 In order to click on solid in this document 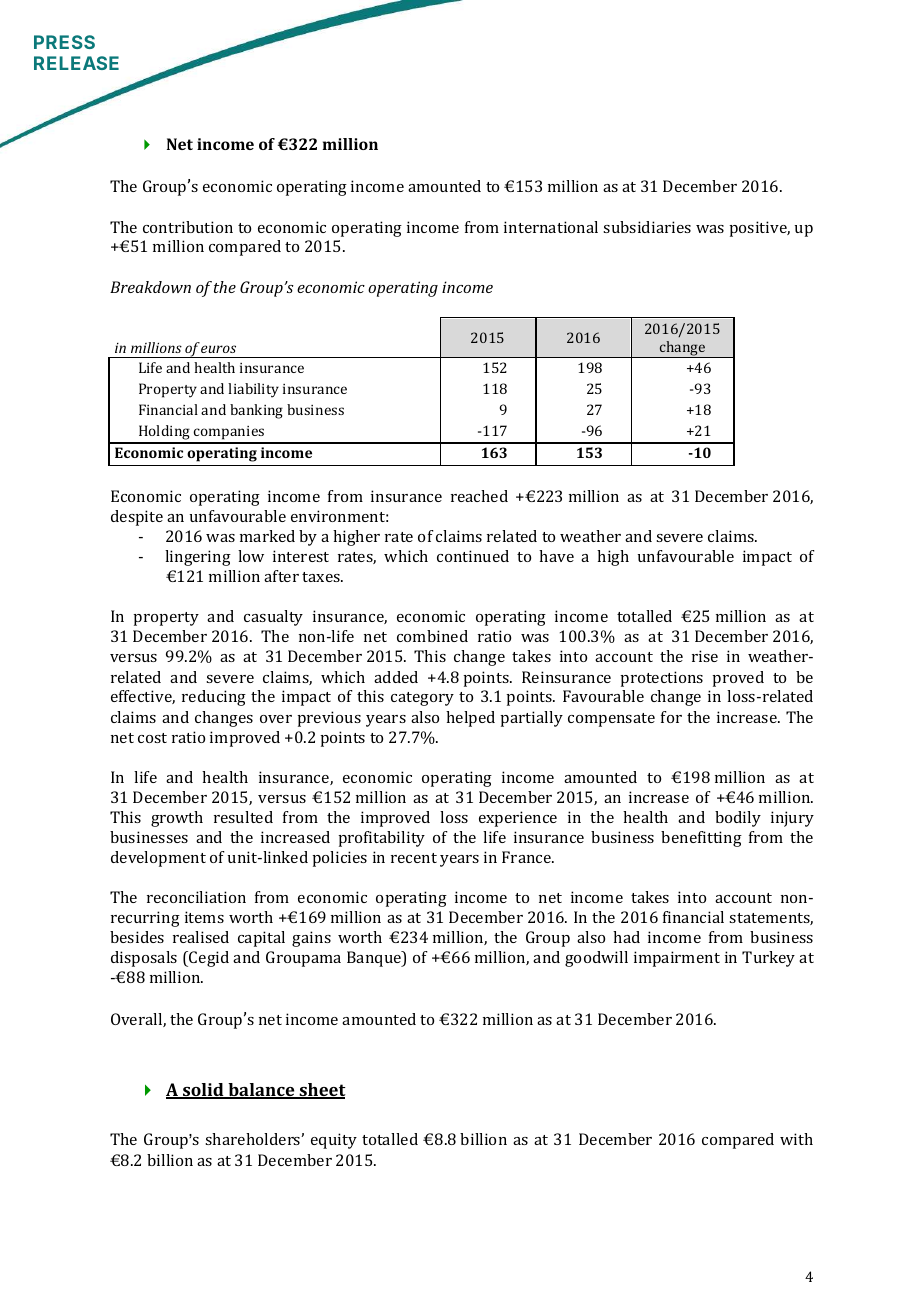, I will do `click(203, 1091)`.
